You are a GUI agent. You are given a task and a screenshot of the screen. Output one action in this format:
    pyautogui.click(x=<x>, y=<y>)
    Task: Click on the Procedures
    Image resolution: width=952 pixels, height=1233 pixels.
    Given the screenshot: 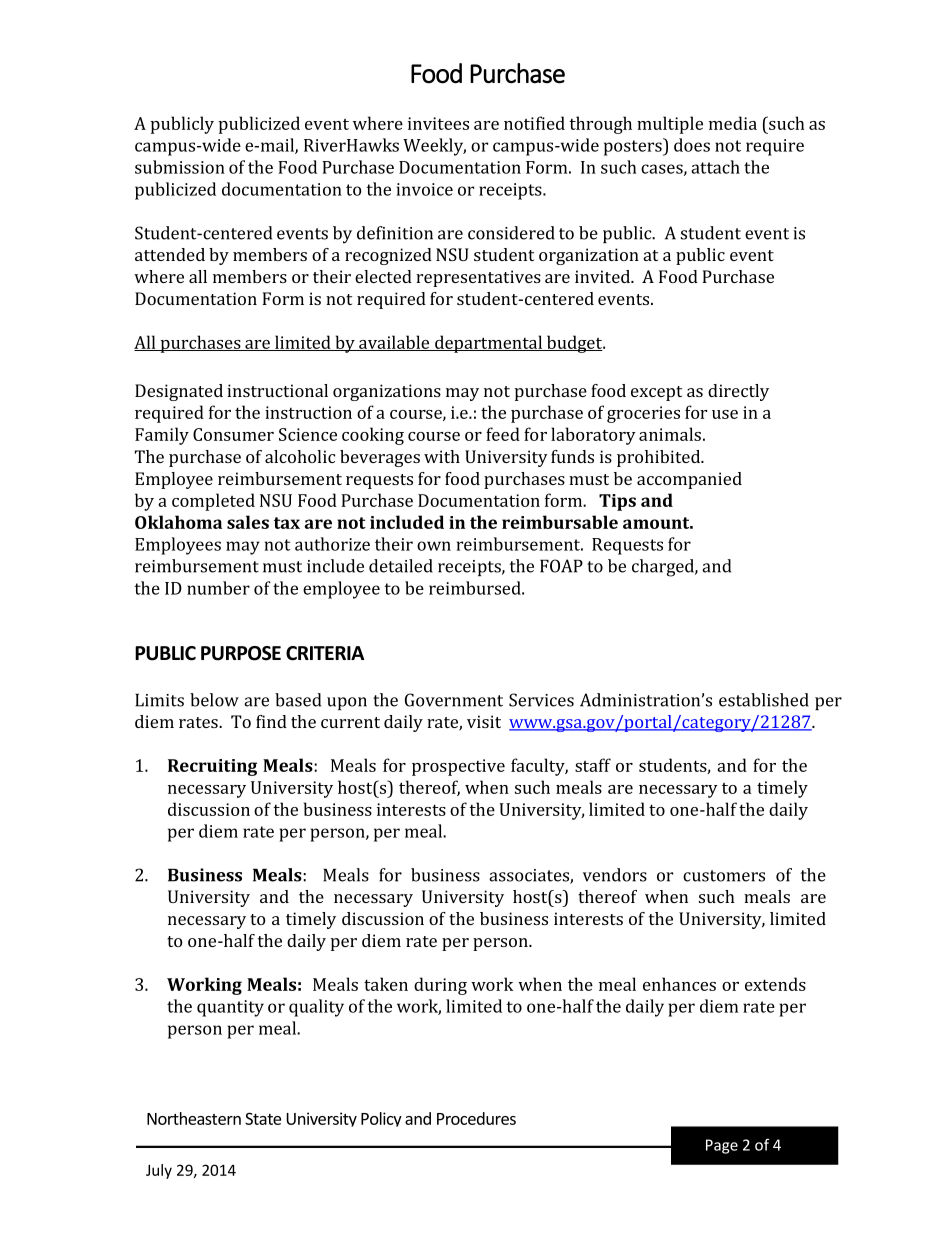 What is the action you would take?
    pyautogui.click(x=476, y=1118)
